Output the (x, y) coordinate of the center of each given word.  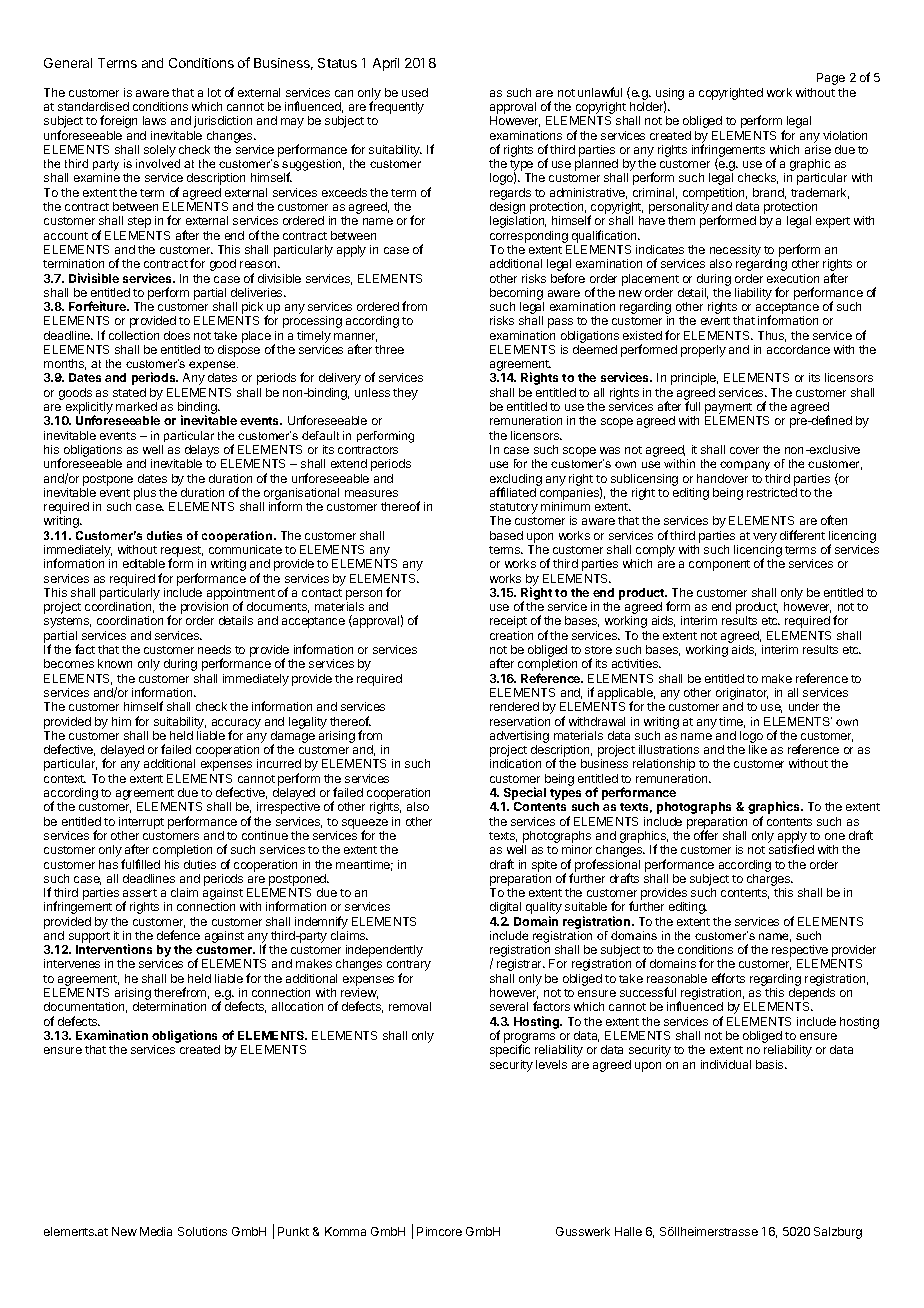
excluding (516, 481)
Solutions (202, 1231)
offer (706, 835)
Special (524, 795)
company (745, 466)
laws (154, 120)
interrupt (141, 823)
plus (145, 494)
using (670, 95)
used (415, 92)
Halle (628, 1231)
